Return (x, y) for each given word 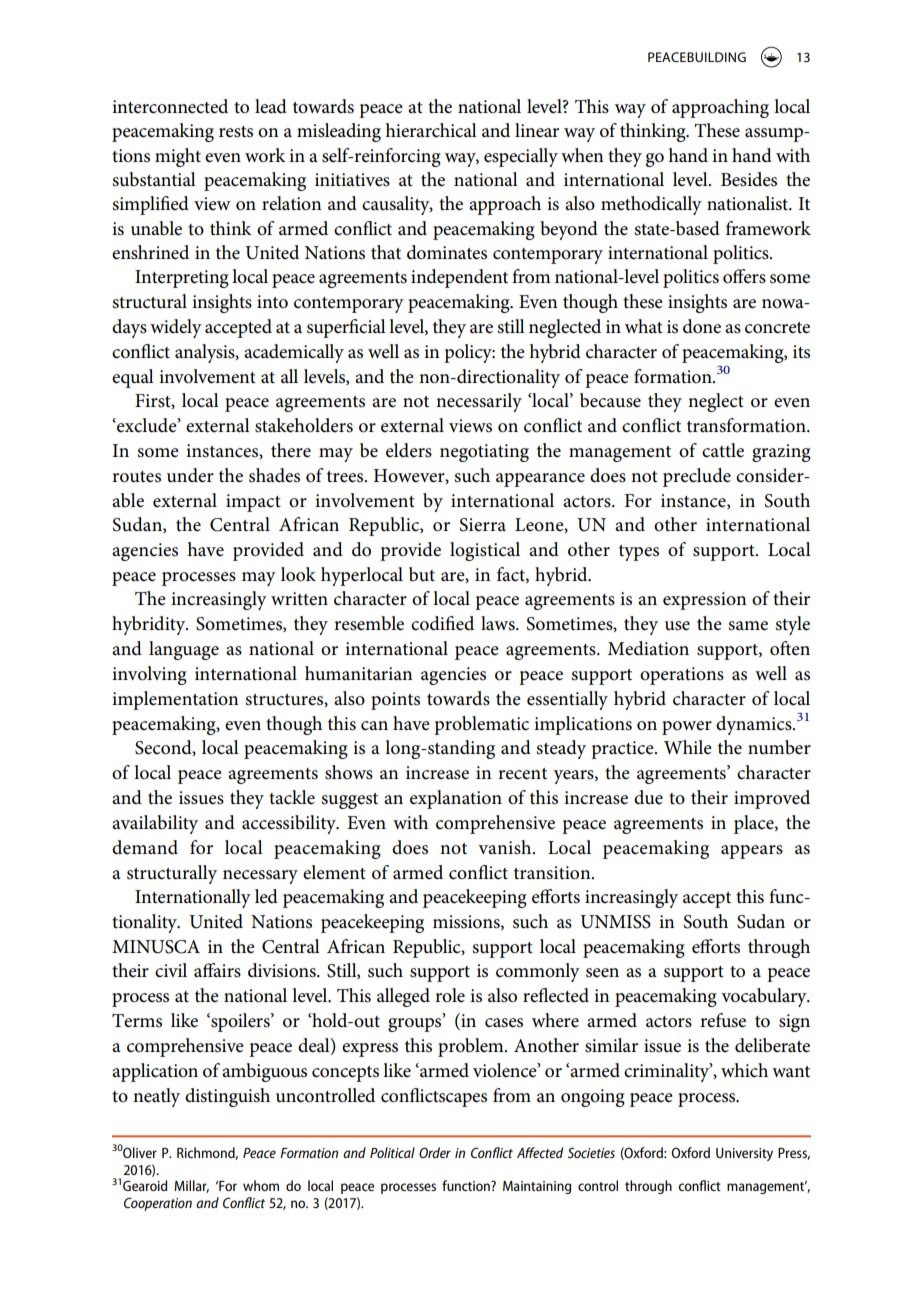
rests (236, 132)
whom (261, 1185)
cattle (723, 450)
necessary (260, 877)
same (748, 626)
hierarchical (431, 130)
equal (133, 378)
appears (752, 852)
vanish (506, 847)
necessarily (479, 402)
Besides (749, 179)
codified (442, 623)
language (184, 650)
